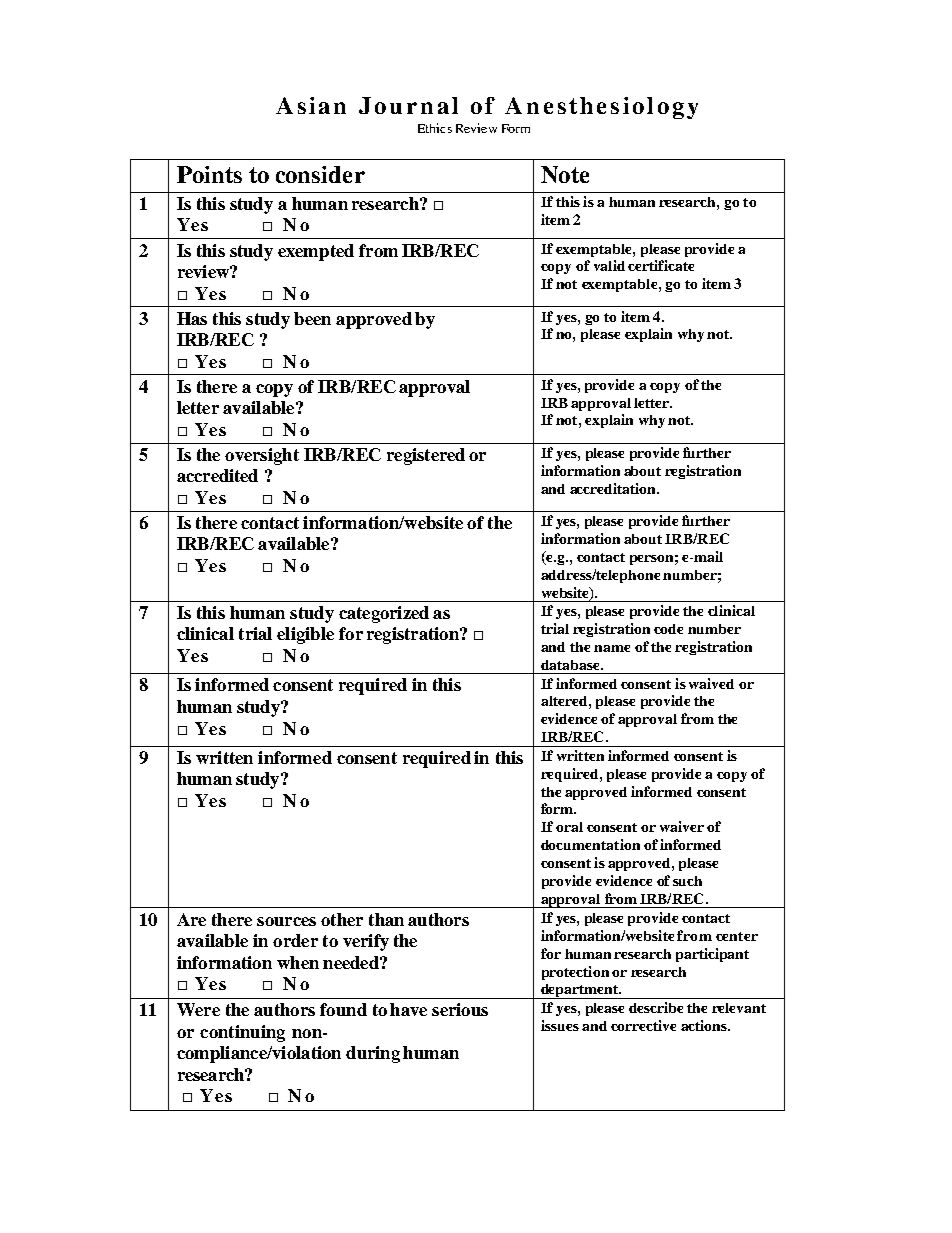  What do you see at coordinates (426, 456) in the screenshot?
I see `registered` at bounding box center [426, 456].
